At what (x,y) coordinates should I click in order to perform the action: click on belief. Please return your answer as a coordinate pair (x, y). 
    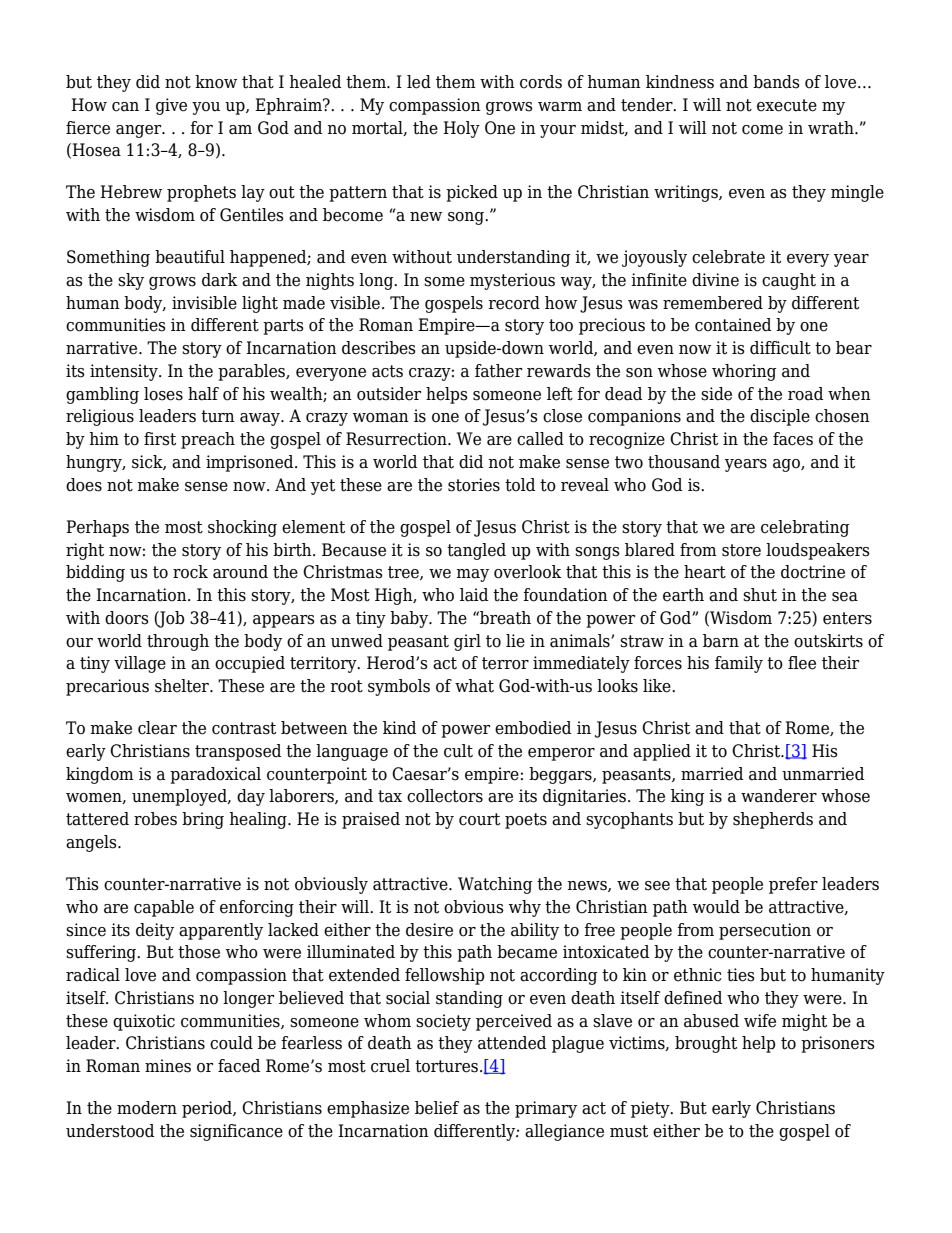
    Looking at the image, I should click on (437, 1108).
